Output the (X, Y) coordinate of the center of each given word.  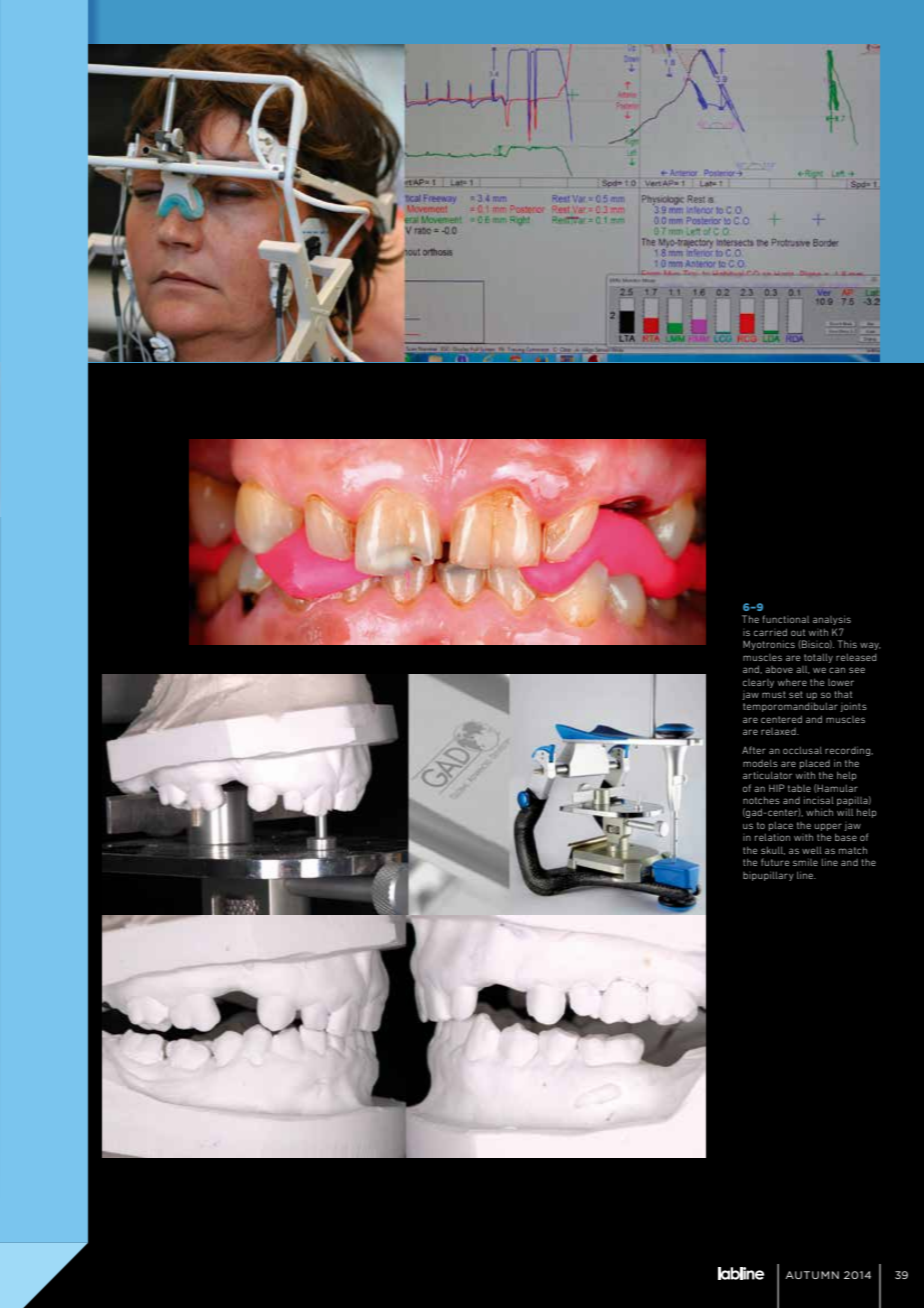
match (853, 850)
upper (828, 827)
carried (770, 632)
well (812, 850)
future (775, 862)
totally (818, 658)
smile (805, 862)
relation (772, 837)
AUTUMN (812, 1275)
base (846, 837)
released (856, 657)
